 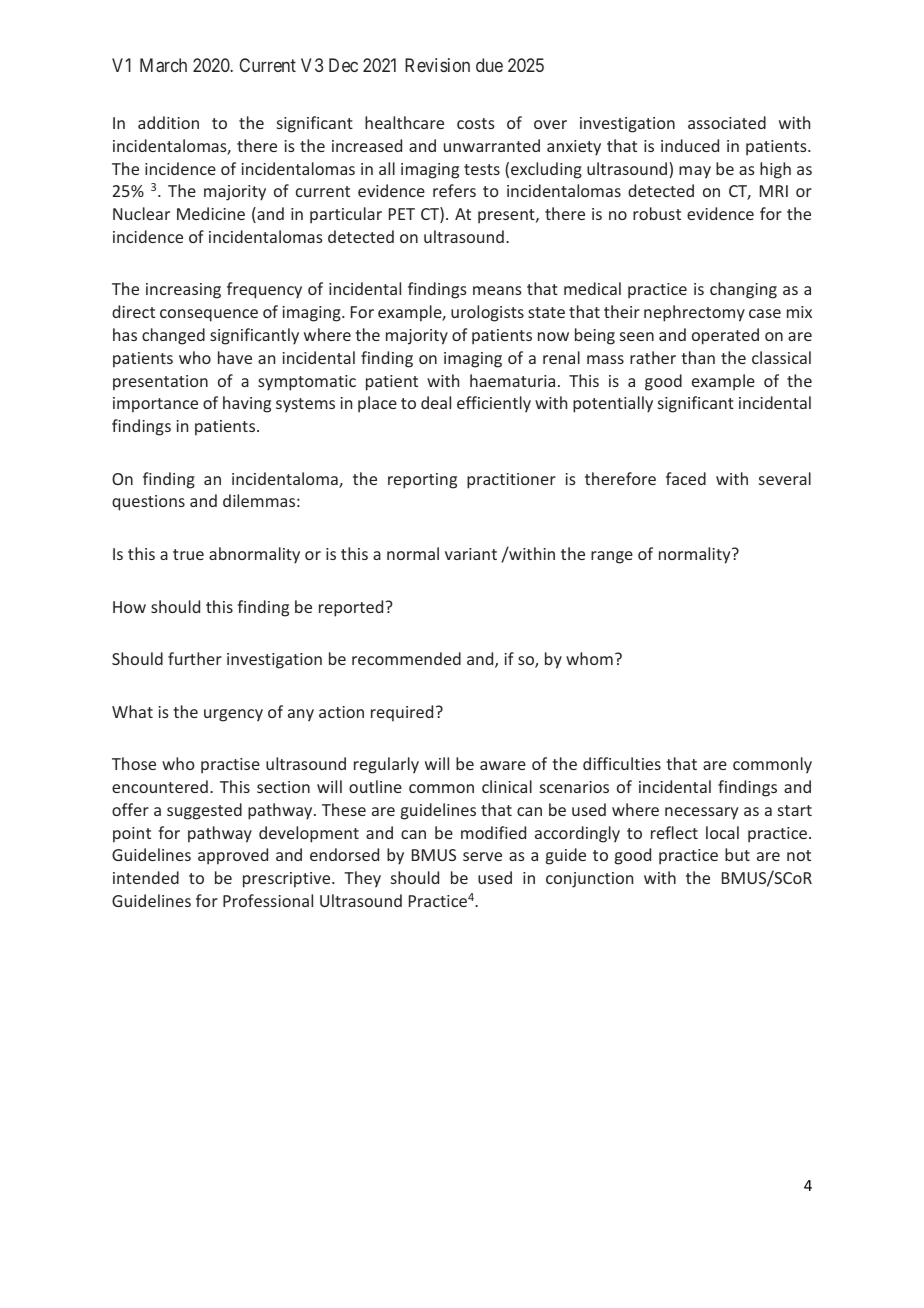 What do you see at coordinates (698, 357) in the document?
I see `than` at bounding box center [698, 357].
